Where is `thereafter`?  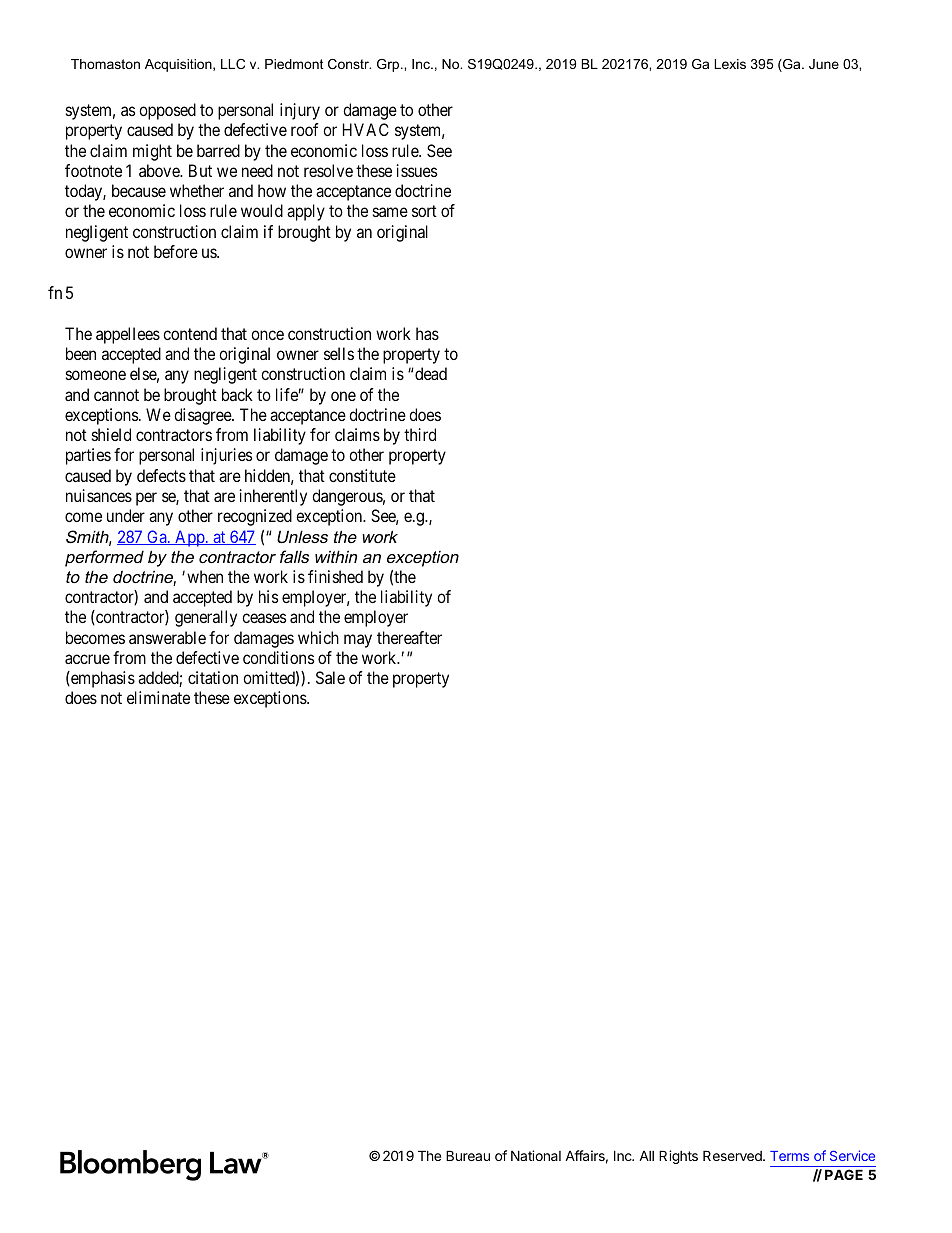
thereafter is located at coordinates (409, 637).
